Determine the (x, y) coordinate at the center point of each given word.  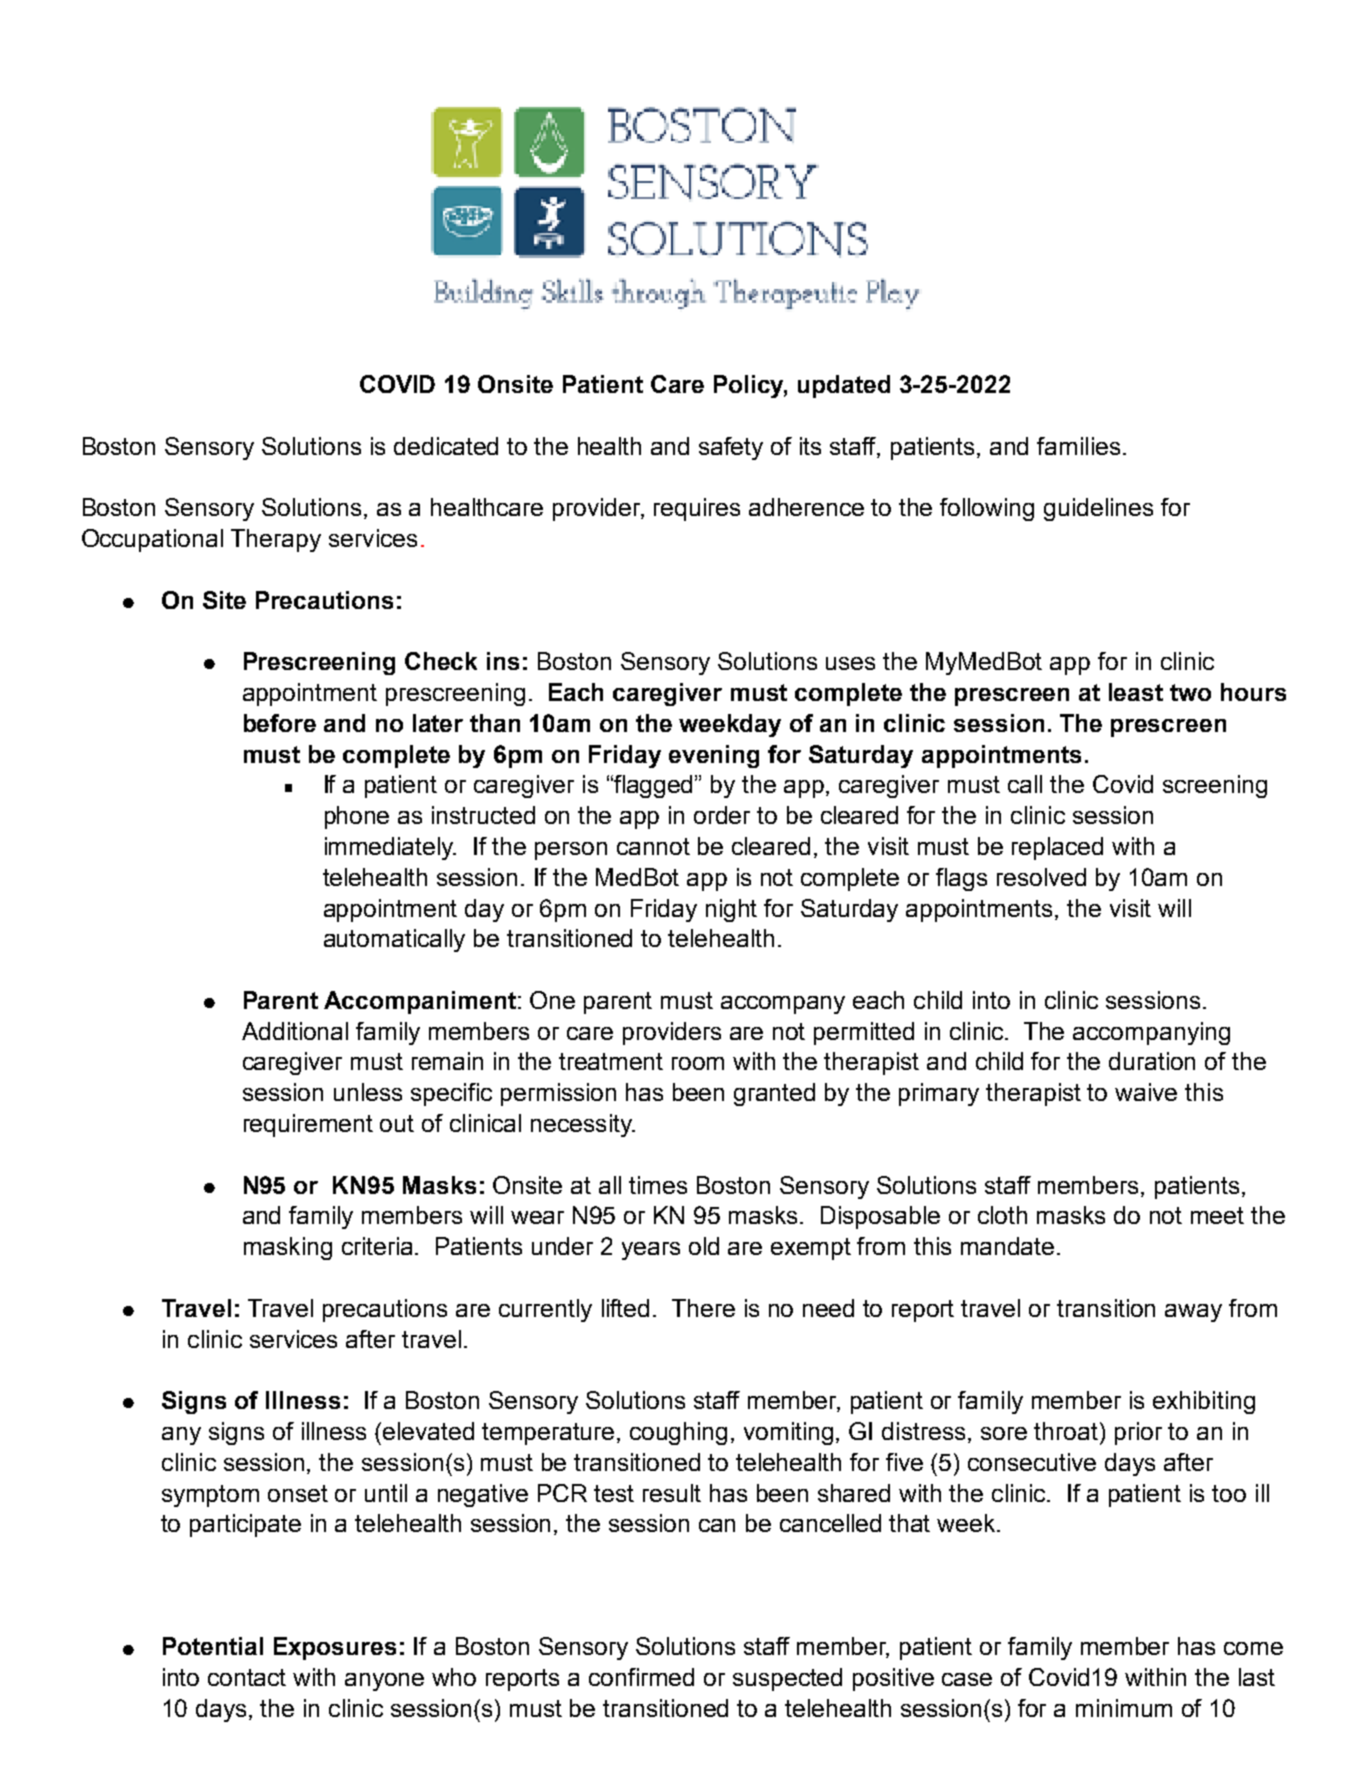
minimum (1124, 1708)
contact (247, 1677)
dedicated (446, 446)
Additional (295, 1031)
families (1078, 446)
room (698, 1063)
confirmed (641, 1677)
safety (731, 448)
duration (1152, 1061)
